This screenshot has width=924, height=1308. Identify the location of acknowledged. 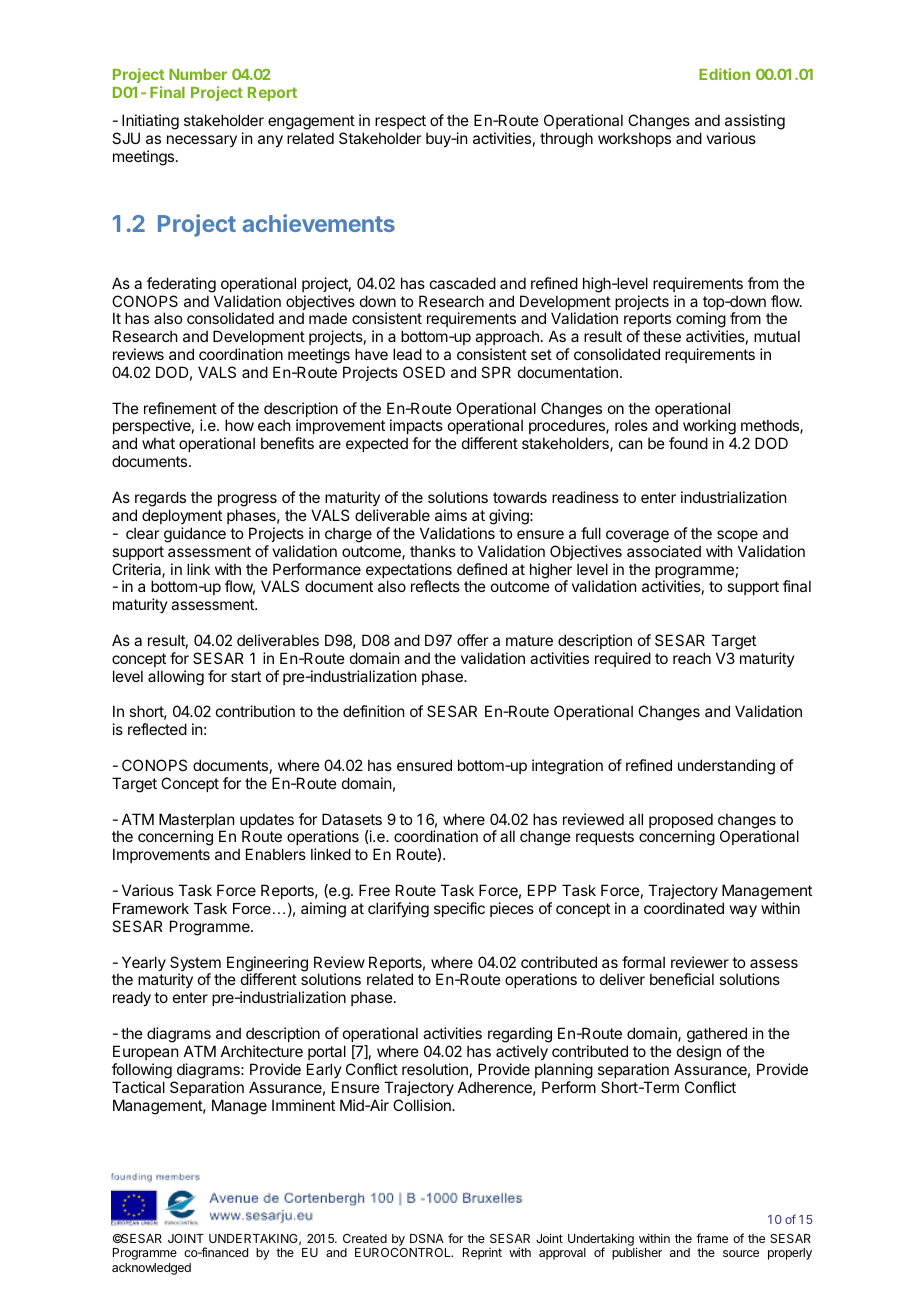
(151, 1269).
